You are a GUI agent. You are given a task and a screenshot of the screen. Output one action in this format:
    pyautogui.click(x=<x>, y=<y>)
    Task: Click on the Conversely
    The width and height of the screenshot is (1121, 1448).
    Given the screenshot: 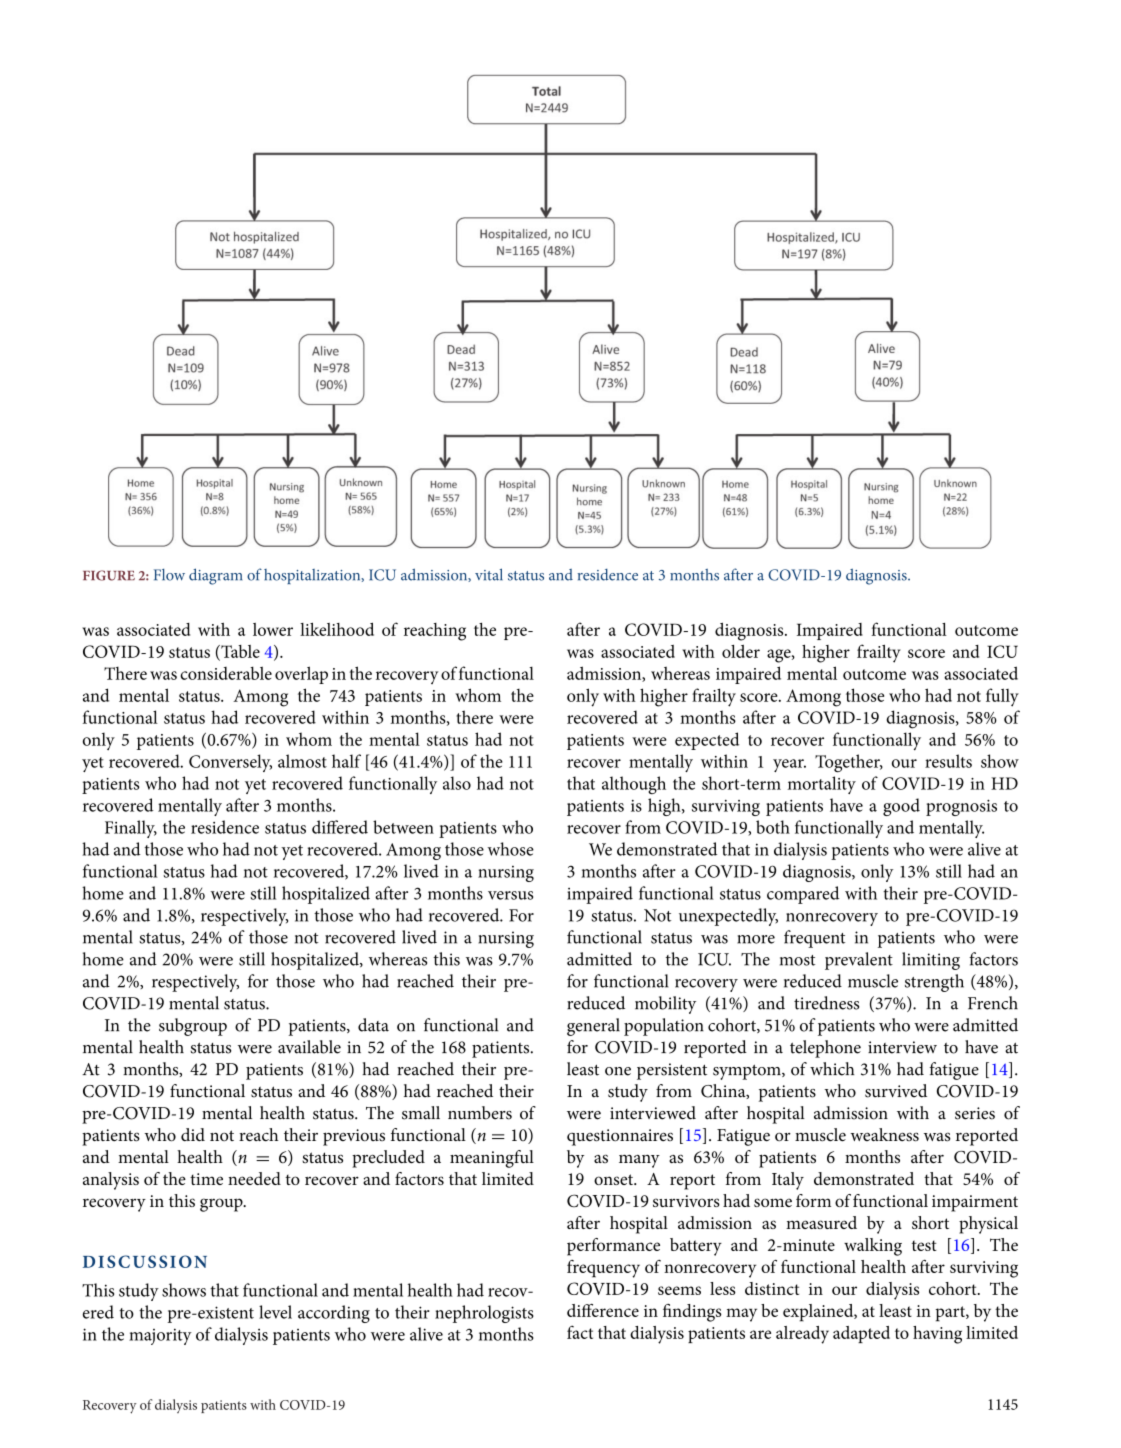 What is the action you would take?
    pyautogui.click(x=230, y=763)
